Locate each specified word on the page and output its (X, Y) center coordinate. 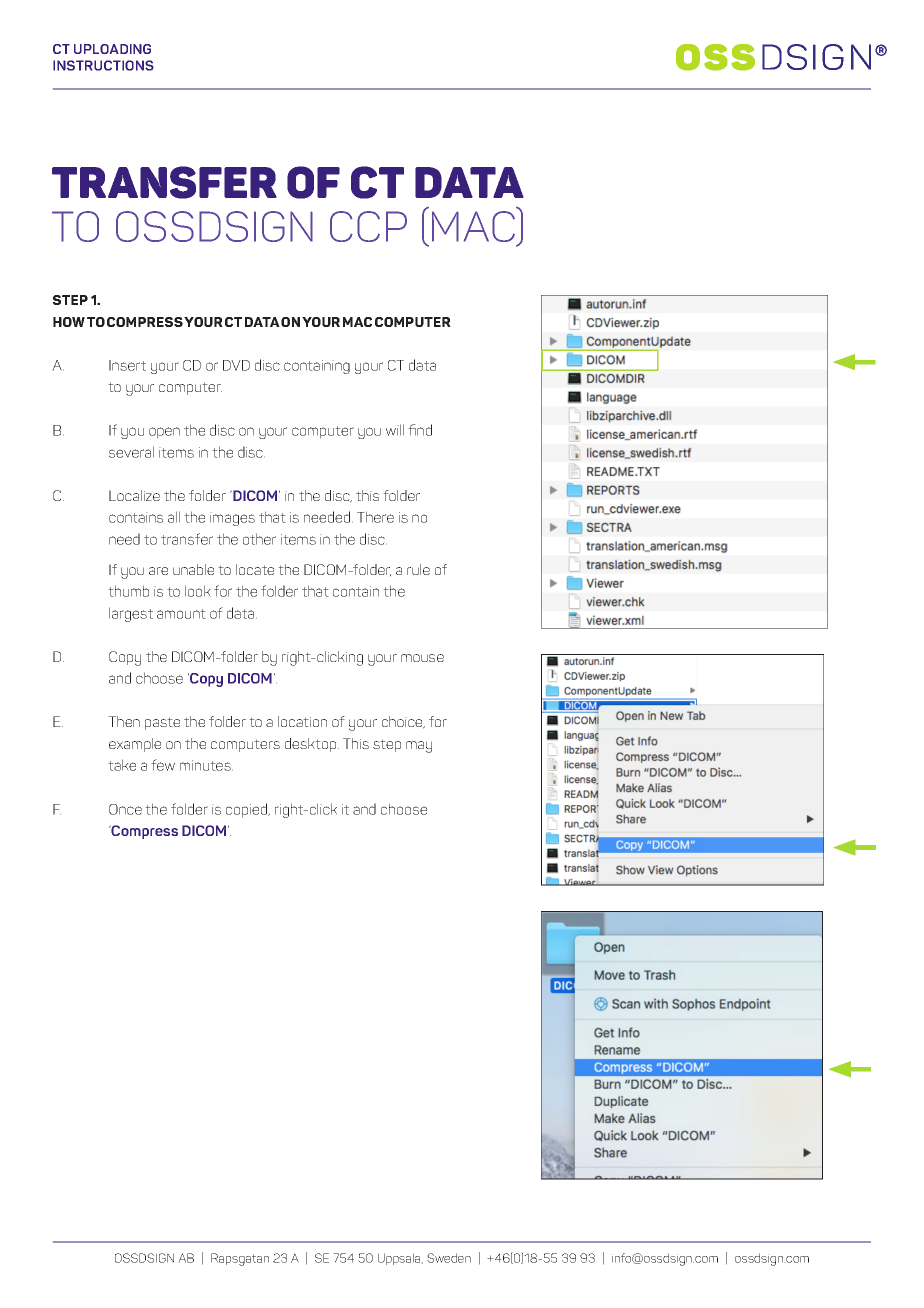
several (131, 452)
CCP (368, 226)
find (420, 430)
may (419, 747)
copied (247, 810)
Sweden (449, 1258)
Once (125, 809)
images (232, 519)
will (395, 430)
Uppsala (400, 1259)
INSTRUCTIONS (103, 65)
